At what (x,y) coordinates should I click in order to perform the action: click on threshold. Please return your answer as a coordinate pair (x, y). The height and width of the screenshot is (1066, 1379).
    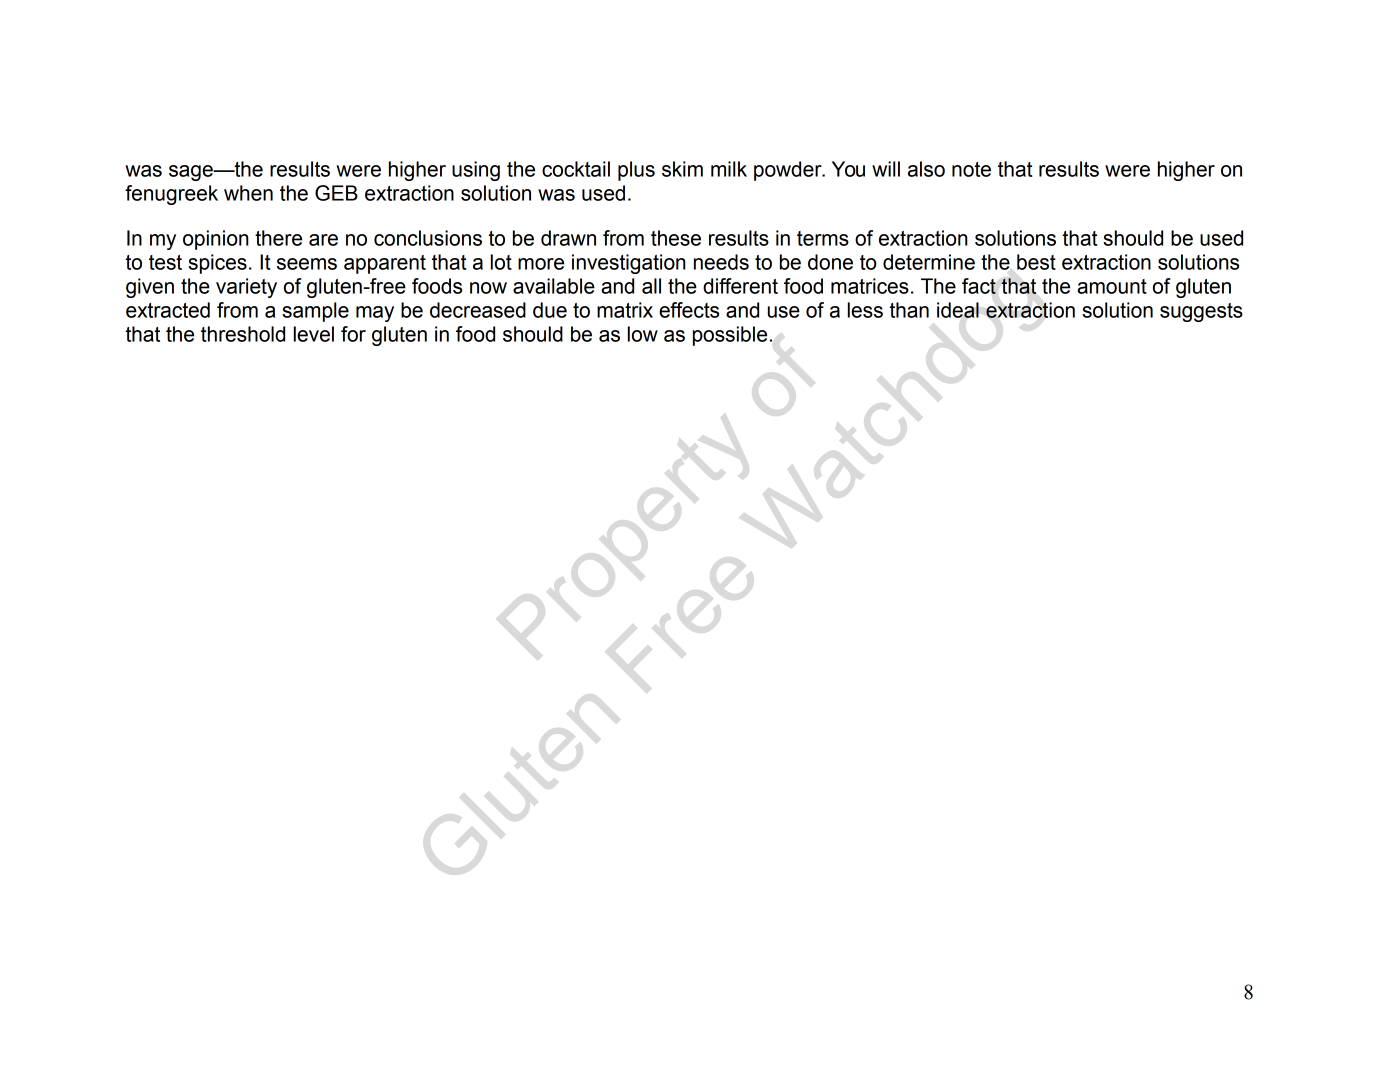
    Looking at the image, I should click on (243, 334).
